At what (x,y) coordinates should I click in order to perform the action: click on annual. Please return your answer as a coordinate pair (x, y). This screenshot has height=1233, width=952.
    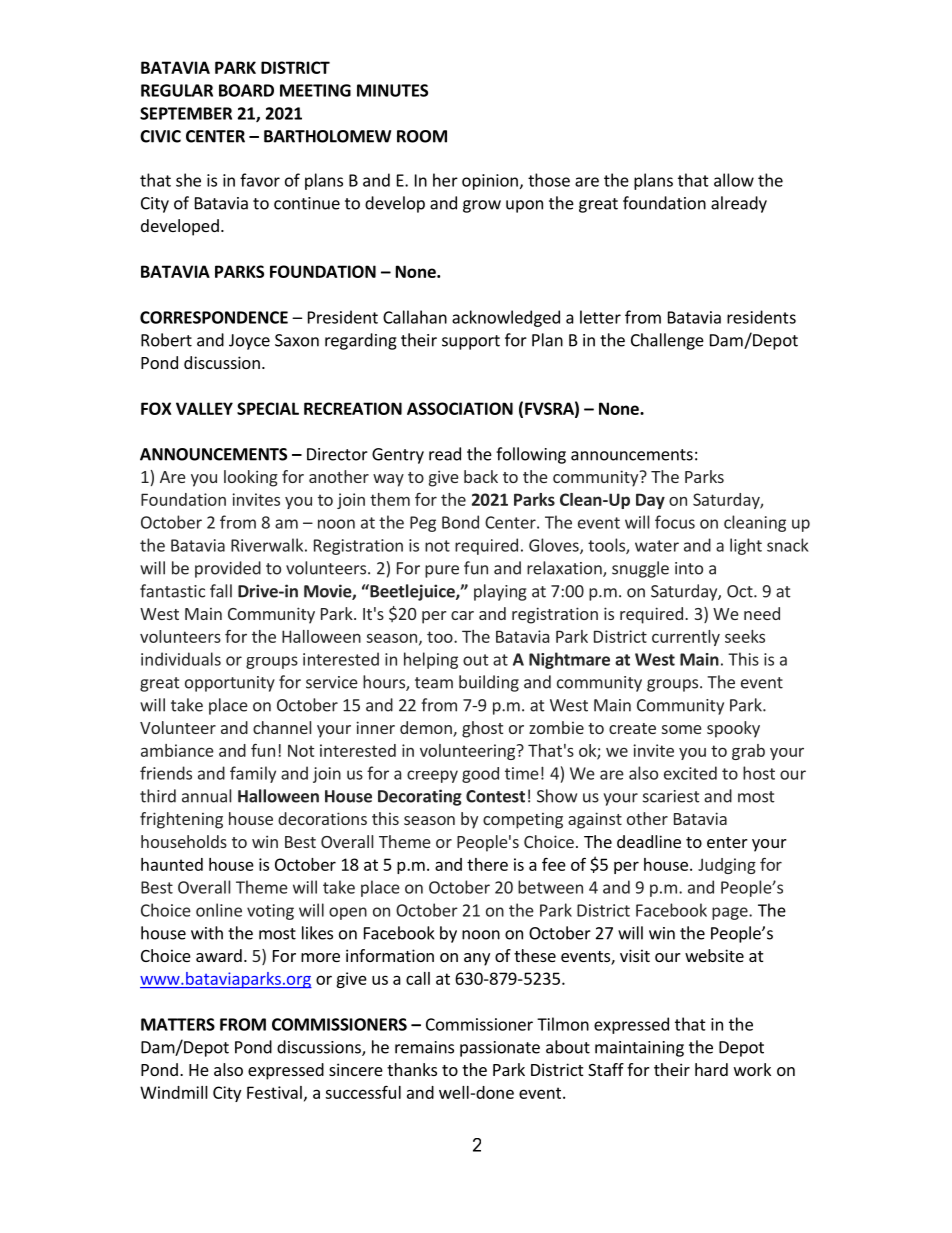
    Looking at the image, I should click on (206, 796).
